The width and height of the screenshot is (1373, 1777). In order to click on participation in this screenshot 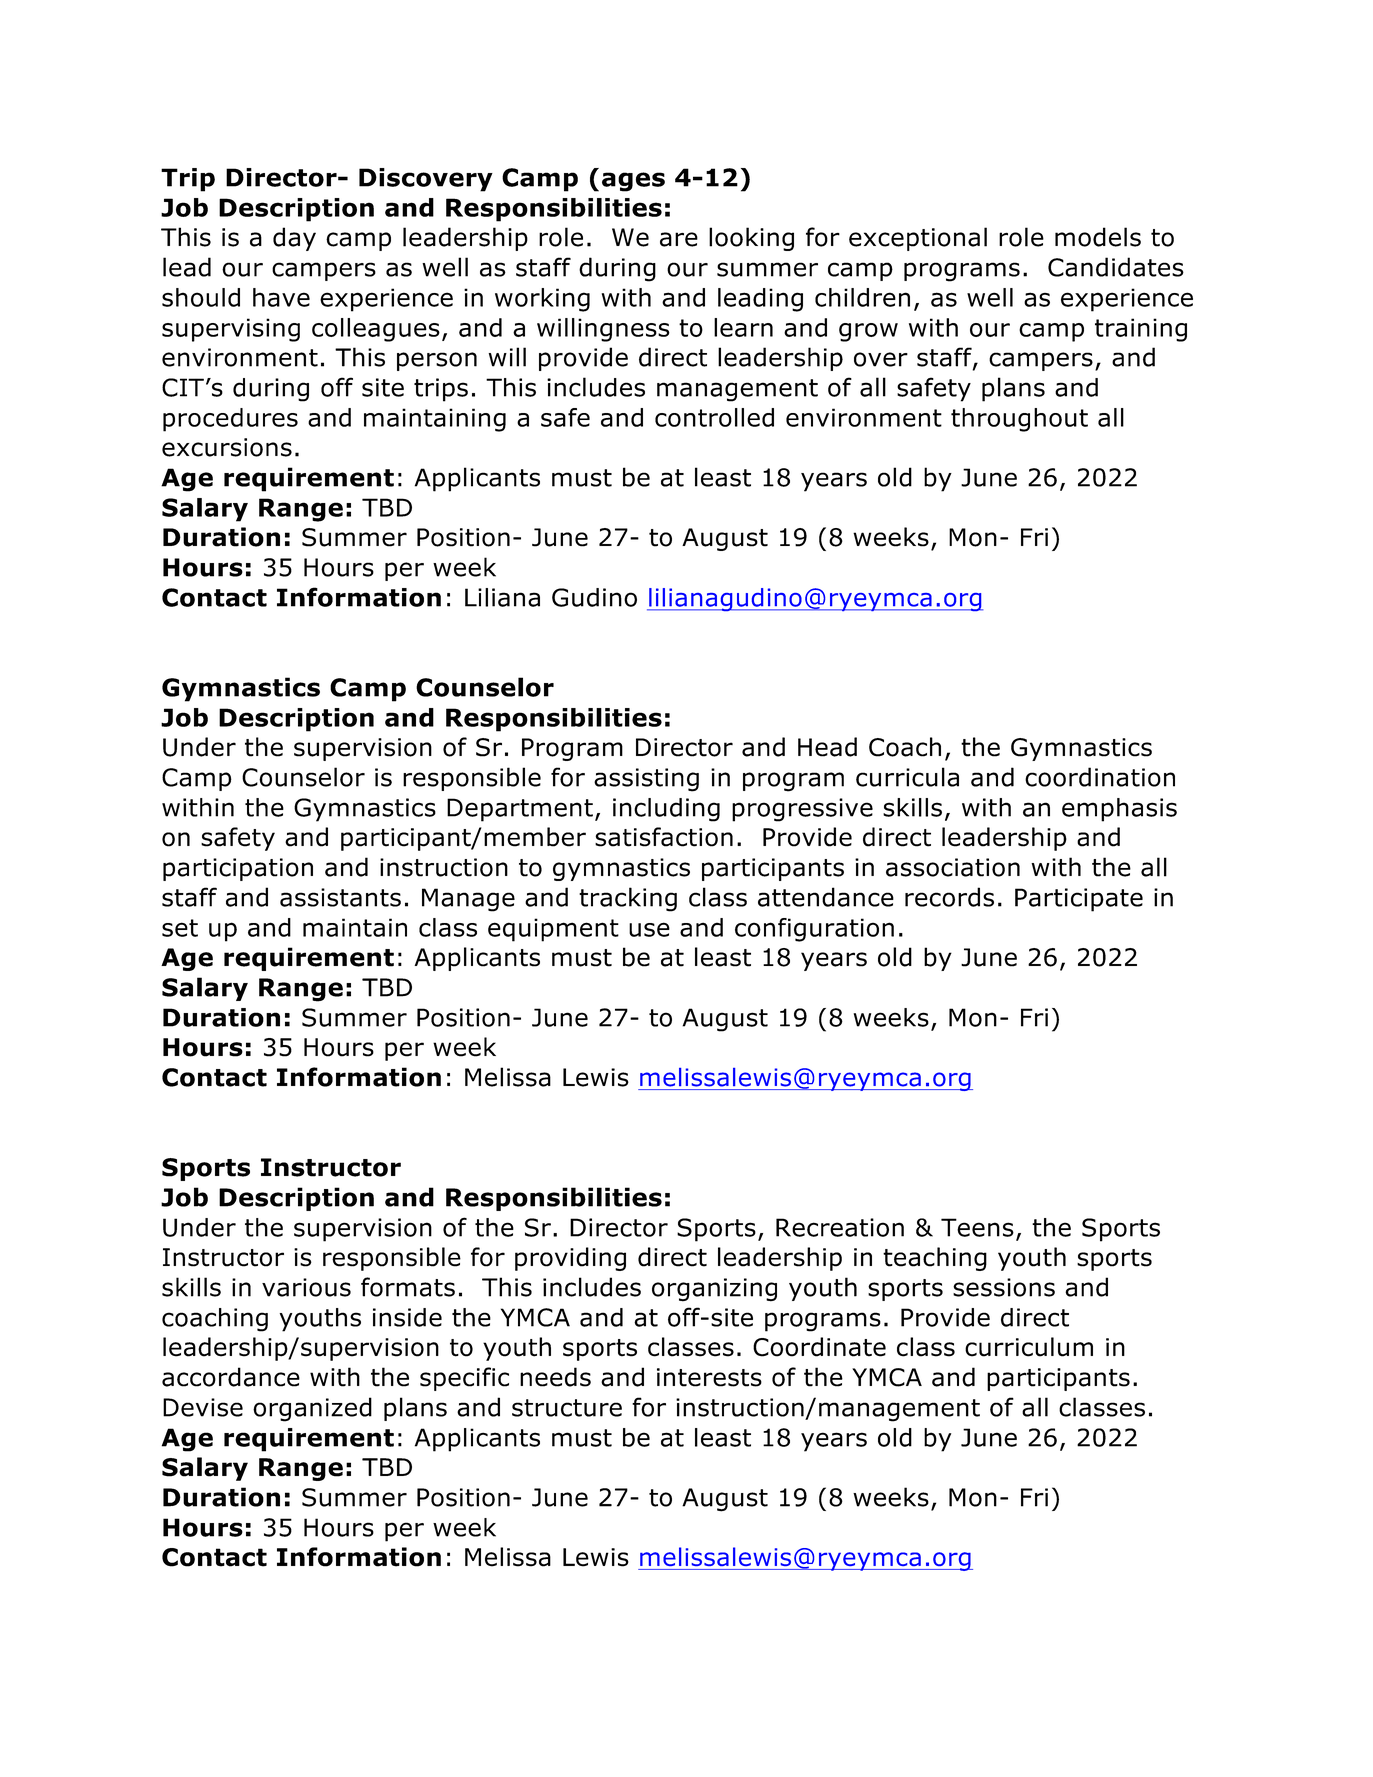, I will do `click(238, 869)`.
